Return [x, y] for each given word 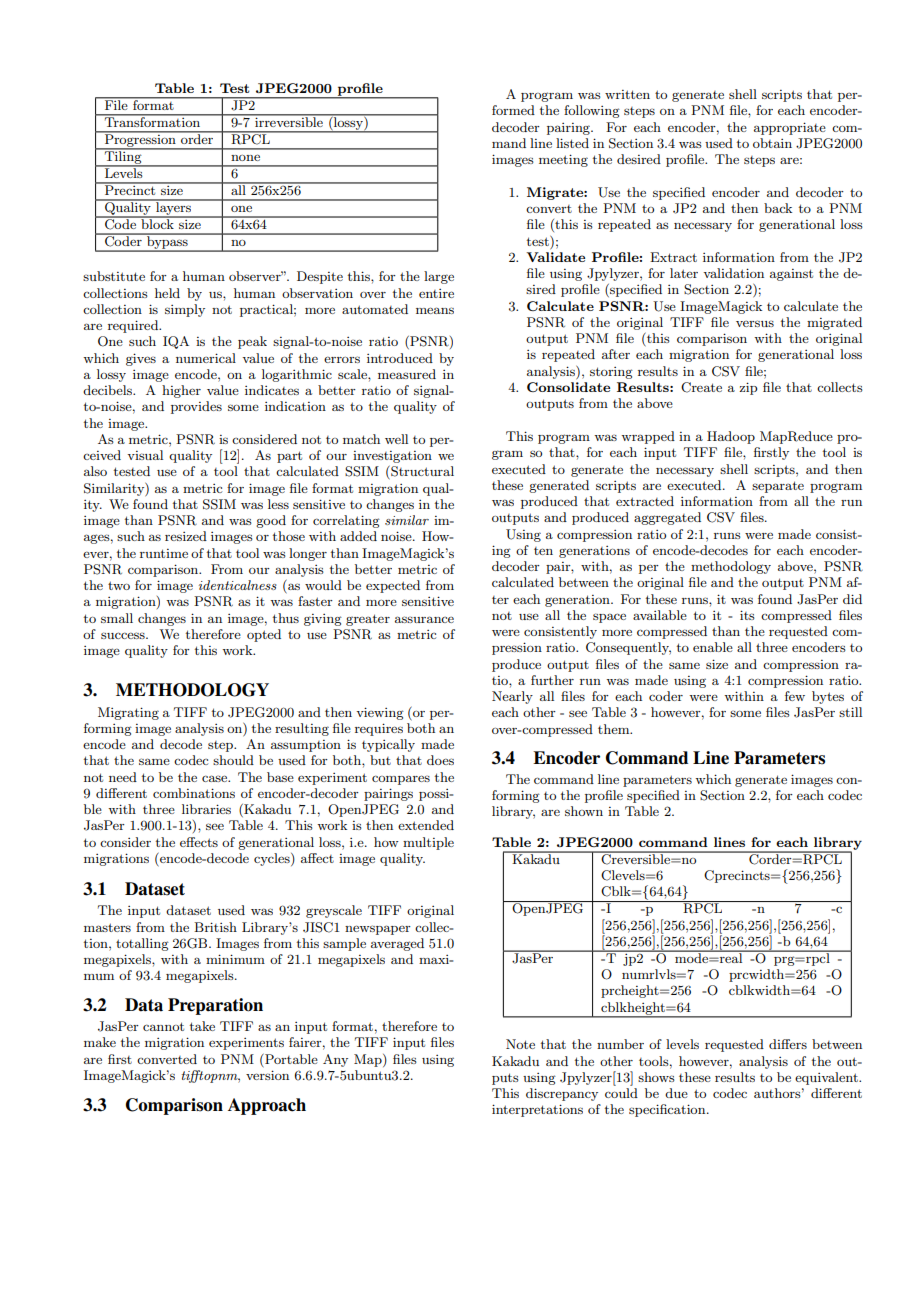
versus [755, 323]
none [245, 157]
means [435, 310]
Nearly [512, 697]
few [795, 696]
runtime [164, 553]
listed [572, 143]
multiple [428, 843]
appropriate [790, 128]
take [202, 1026]
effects [199, 842]
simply [185, 310]
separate [778, 487]
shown [584, 811]
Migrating [128, 713]
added [358, 536]
